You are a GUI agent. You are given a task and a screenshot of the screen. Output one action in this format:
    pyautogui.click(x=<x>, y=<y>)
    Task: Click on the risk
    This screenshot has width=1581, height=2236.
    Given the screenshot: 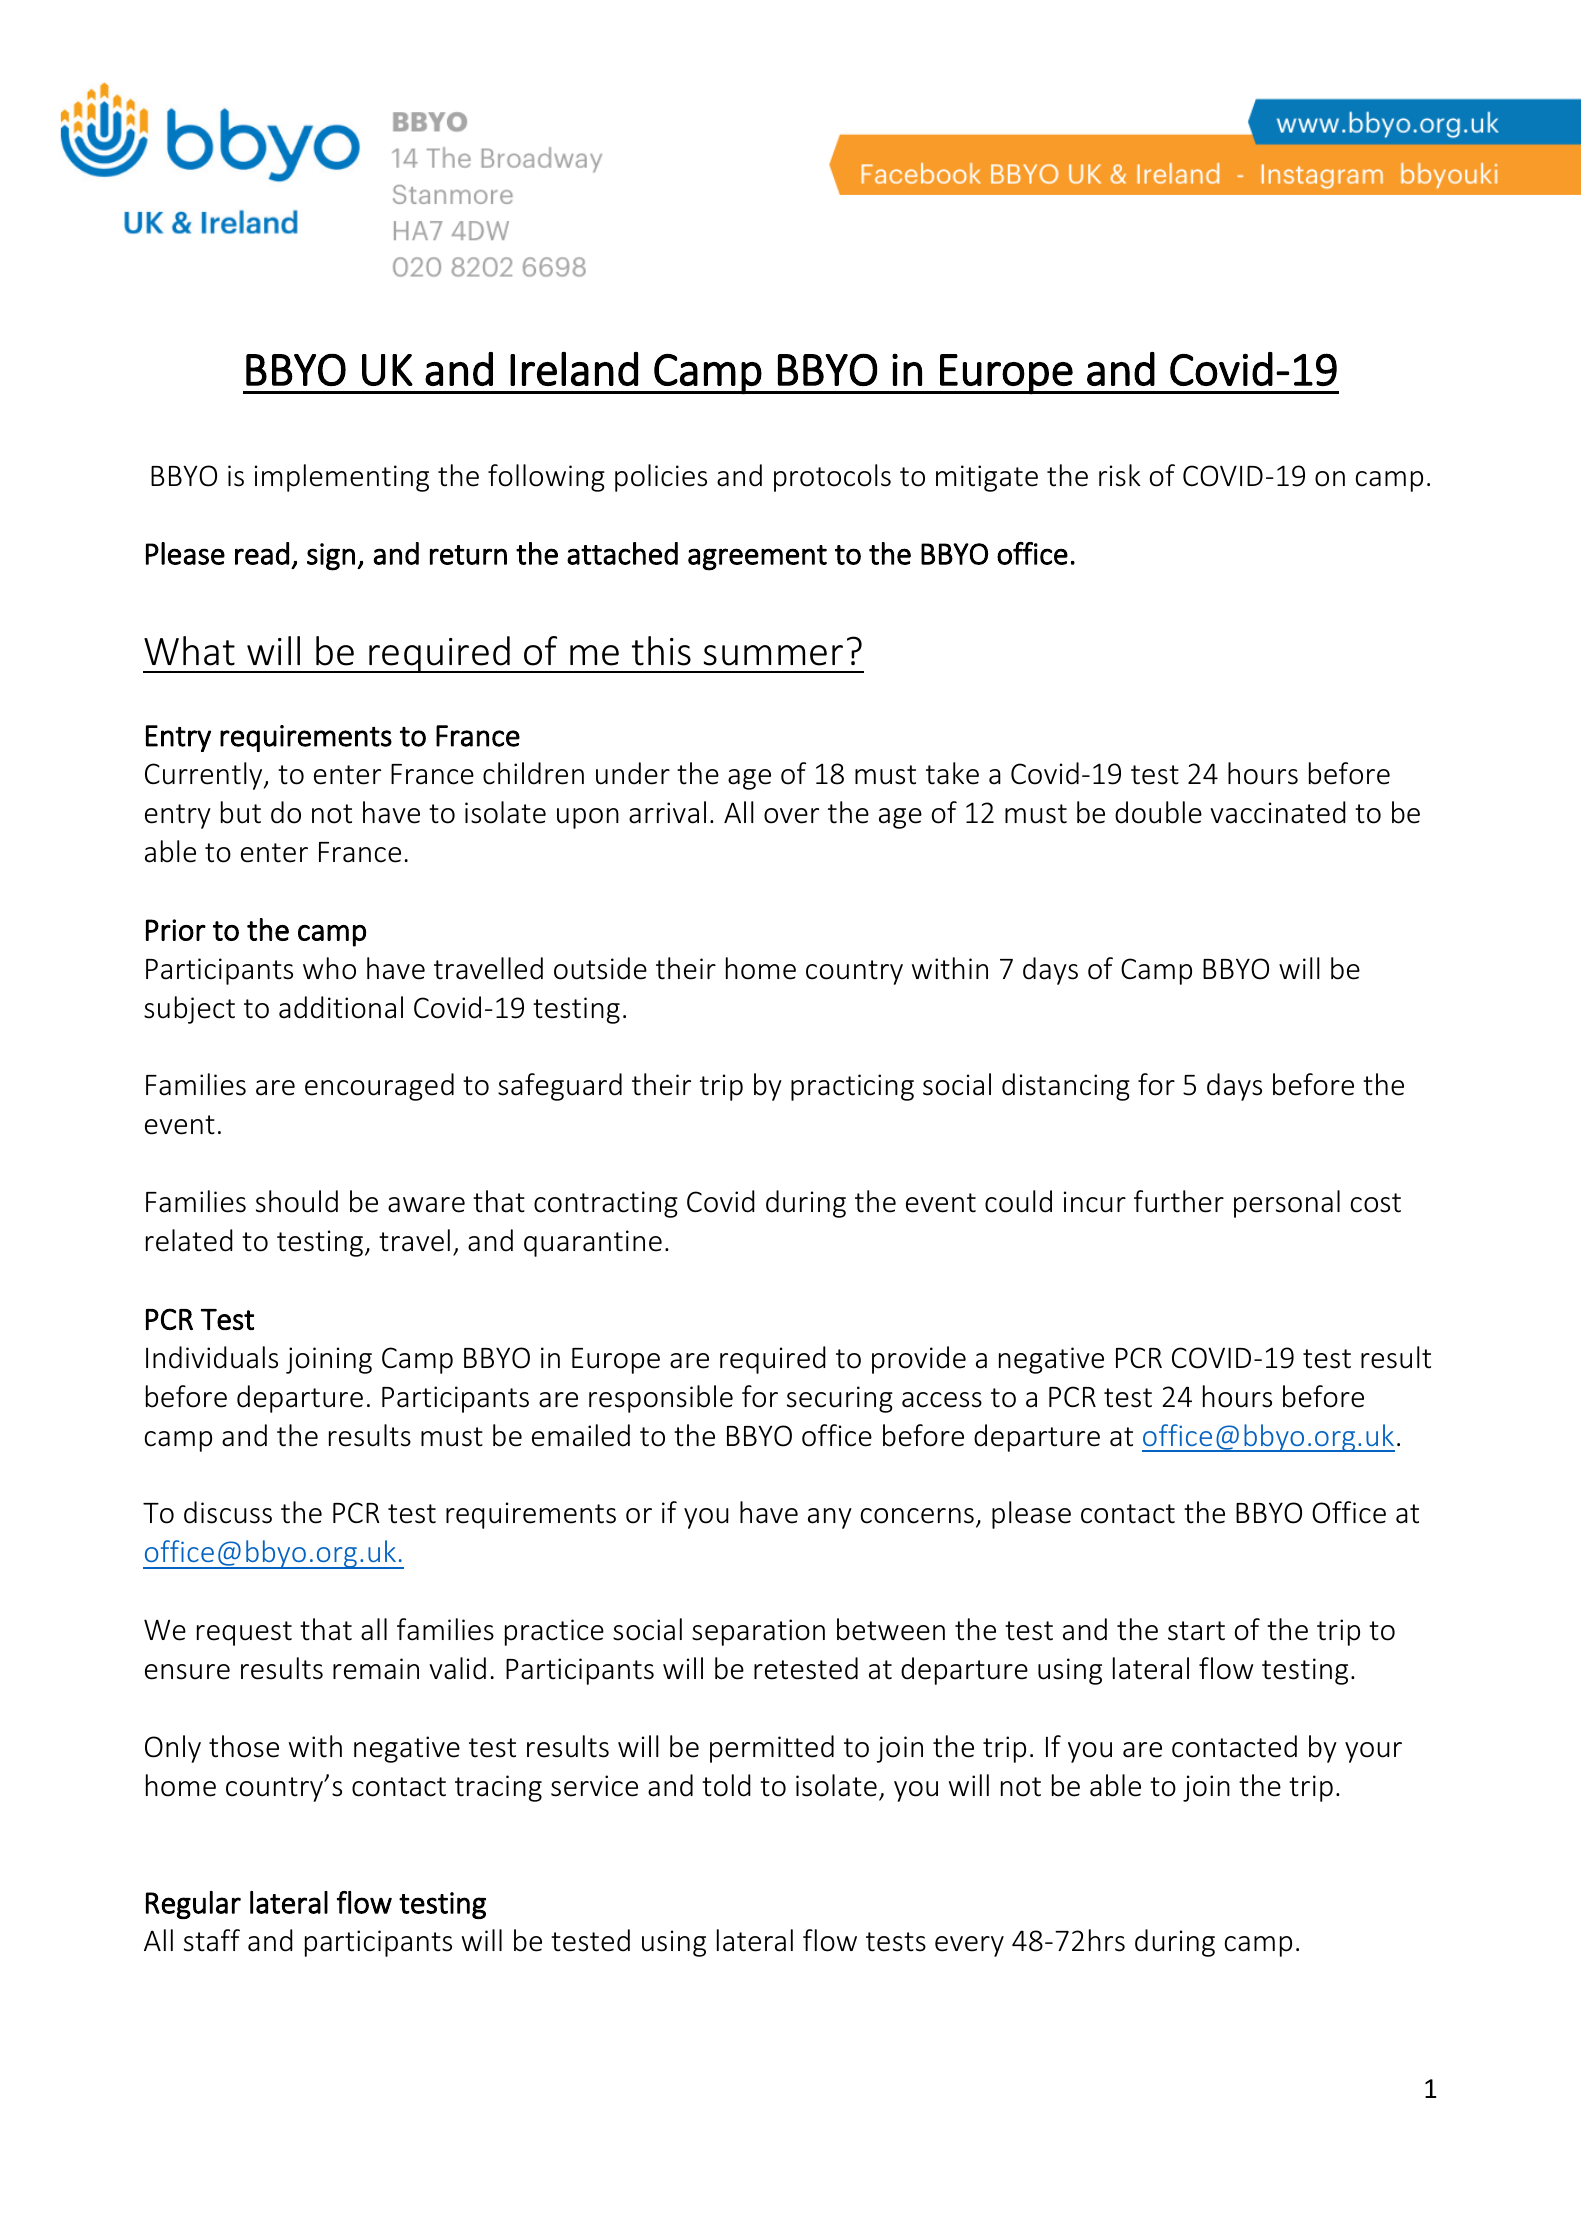 What is the action you would take?
    pyautogui.click(x=1120, y=475)
